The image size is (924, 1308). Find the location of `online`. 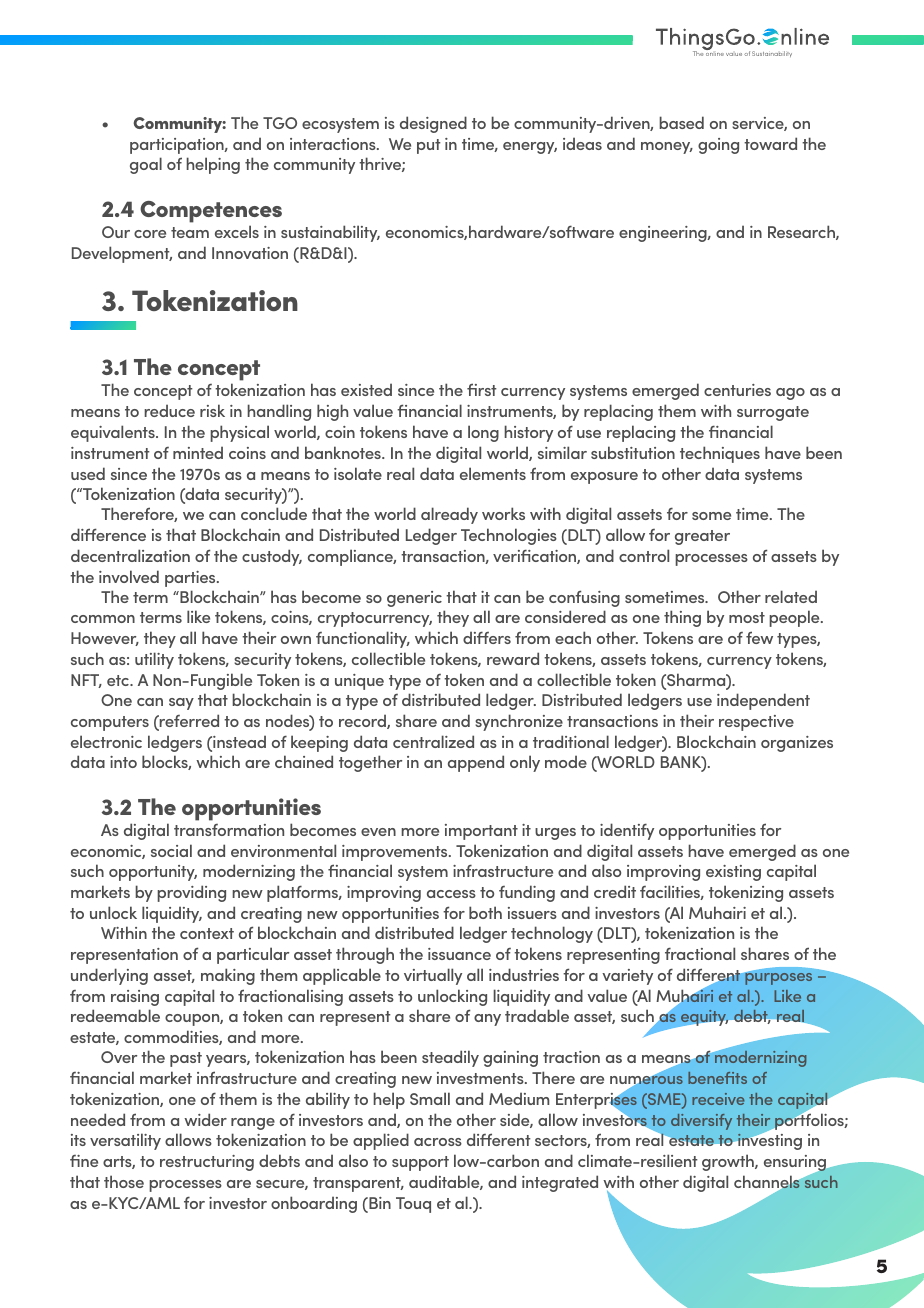

online is located at coordinates (714, 52).
